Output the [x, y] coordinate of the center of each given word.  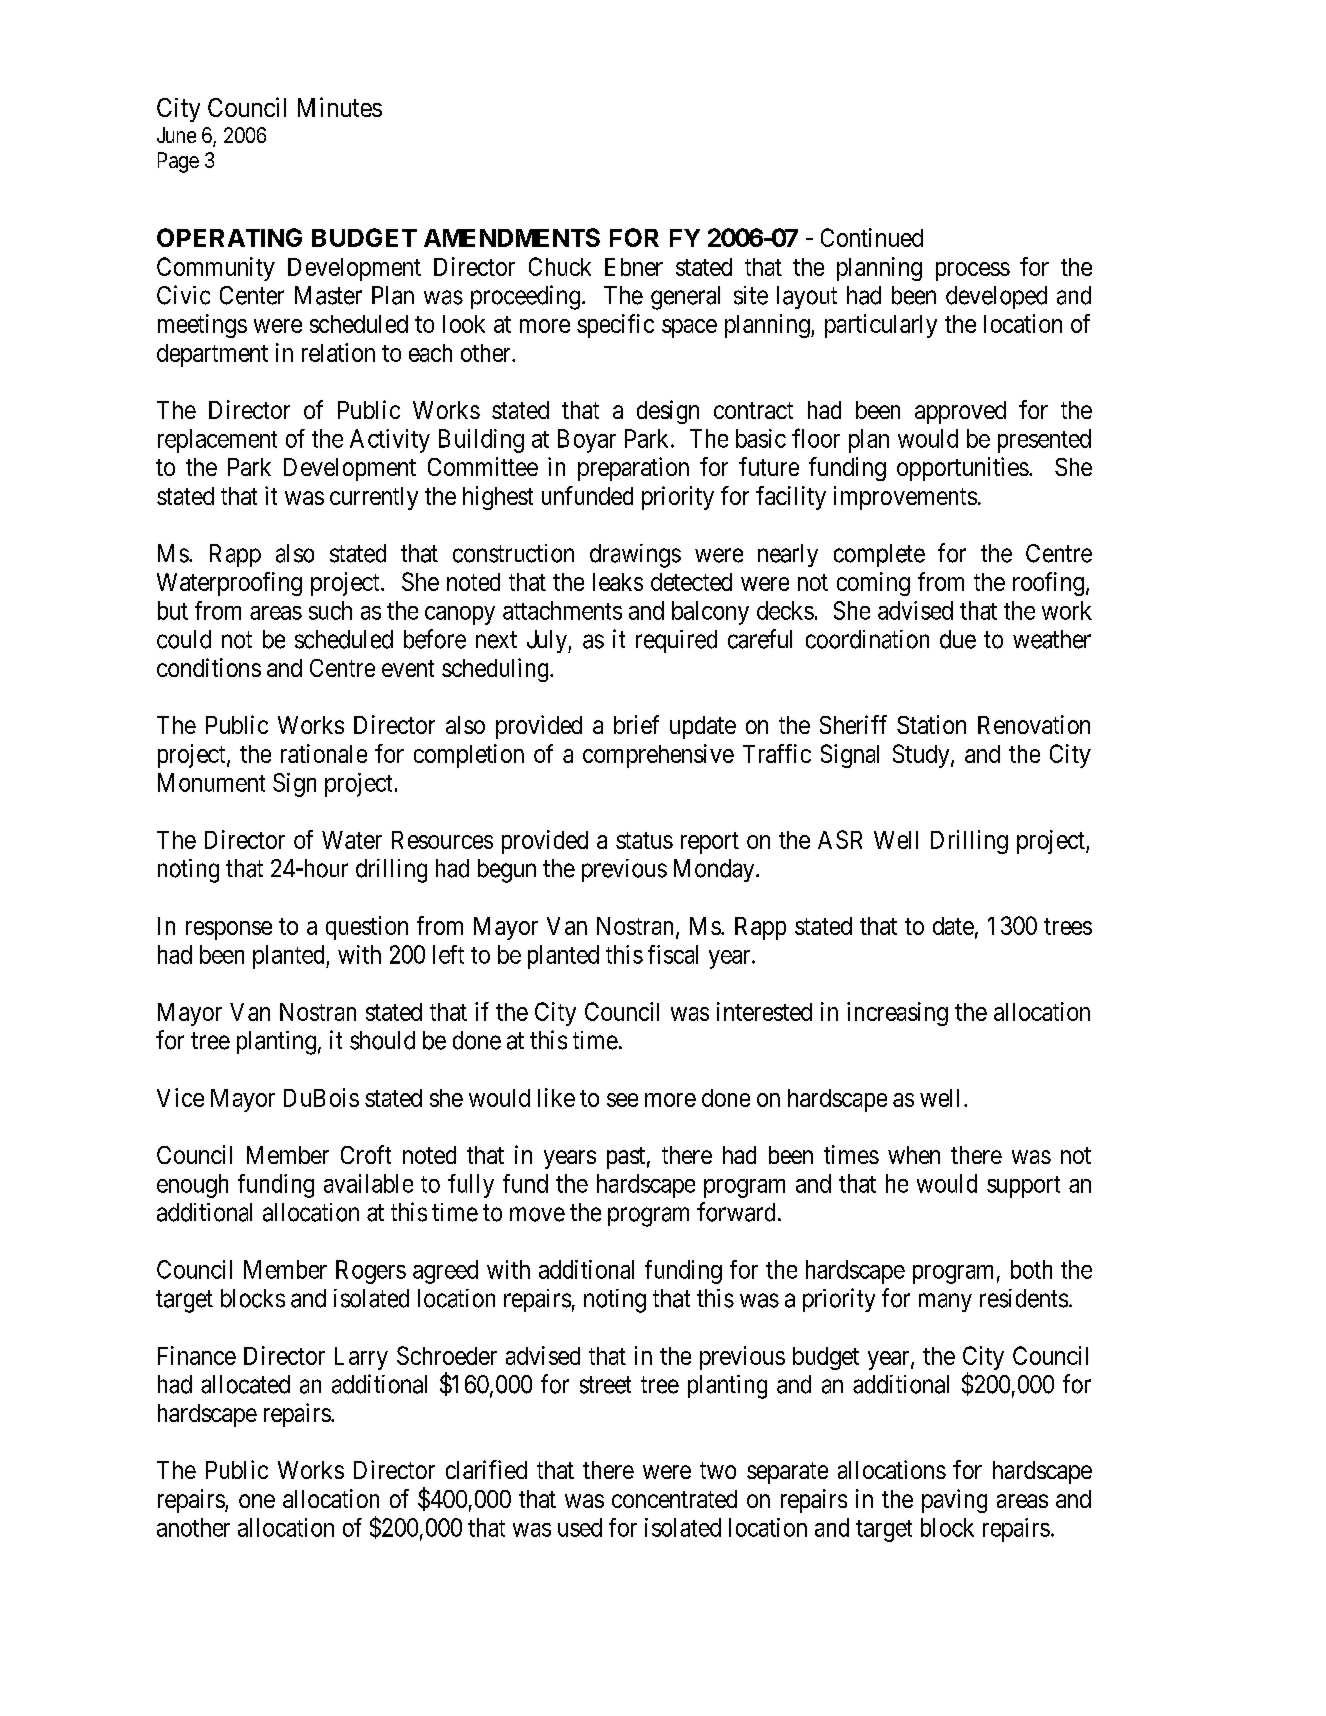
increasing [897, 1014]
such [330, 610]
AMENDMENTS [512, 237]
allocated [245, 1384]
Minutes [340, 107]
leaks [618, 582]
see [622, 1100]
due [958, 639]
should [382, 1040]
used [580, 1527]
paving [954, 1501]
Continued [872, 237]
